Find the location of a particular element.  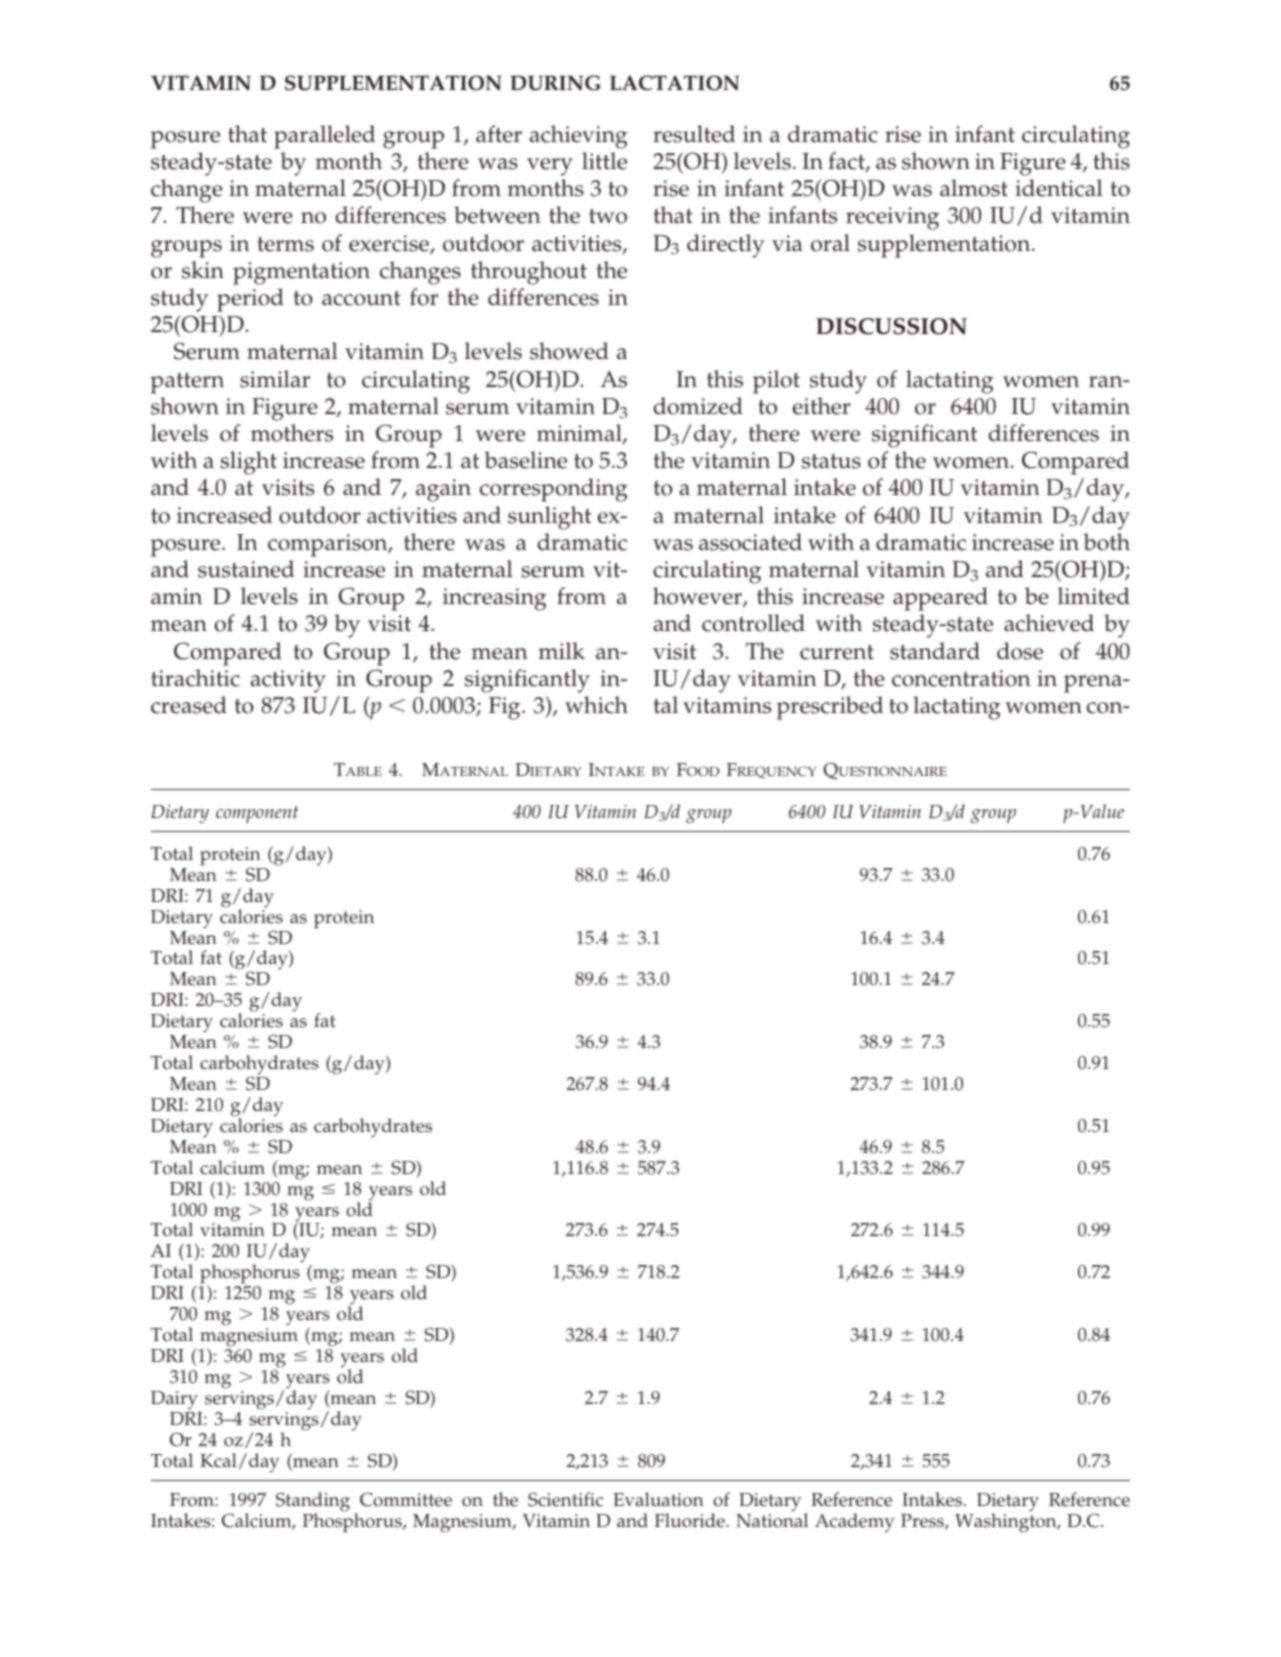

slight is located at coordinates (248, 463).
